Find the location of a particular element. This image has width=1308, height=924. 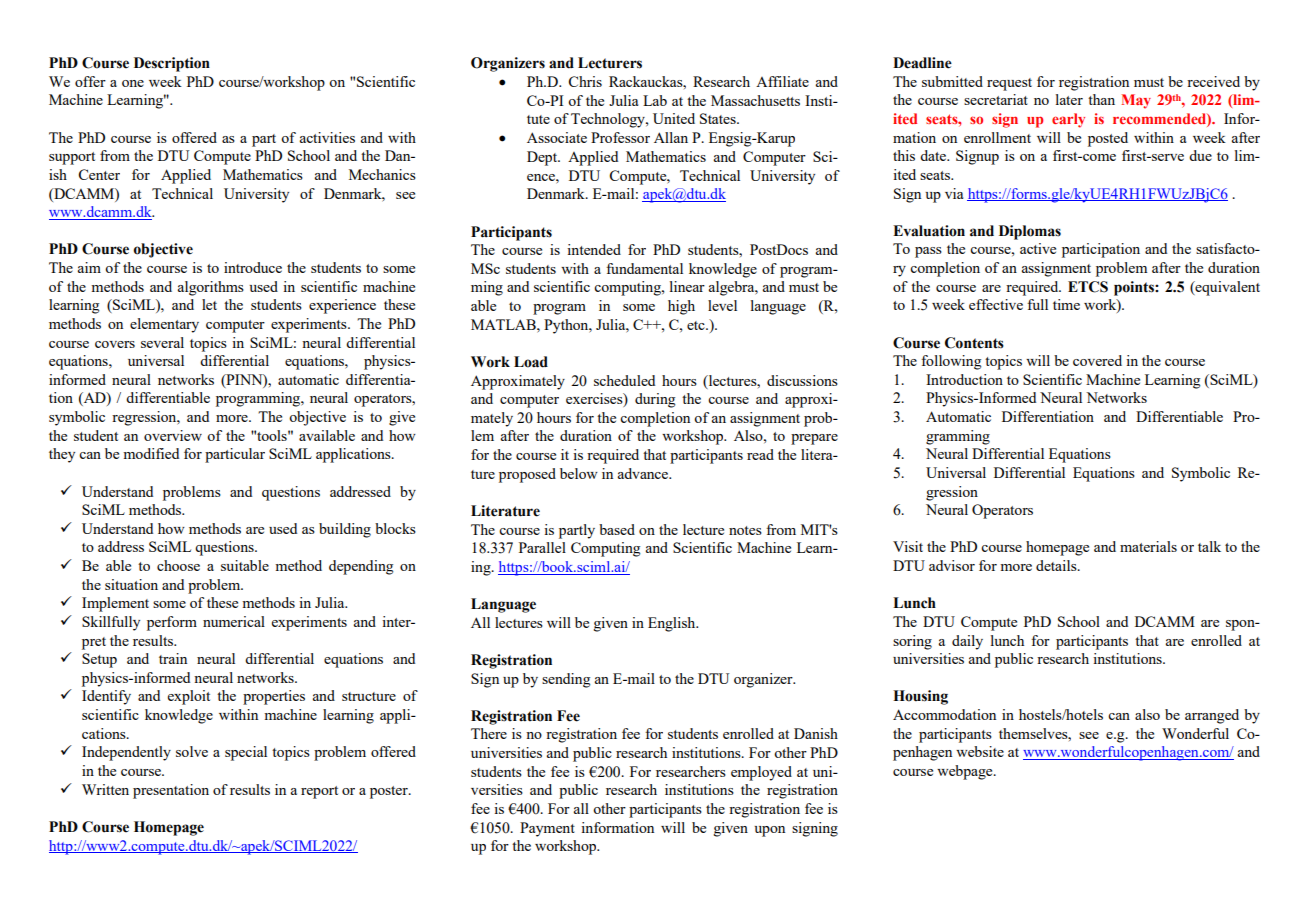

one is located at coordinates (133, 83).
